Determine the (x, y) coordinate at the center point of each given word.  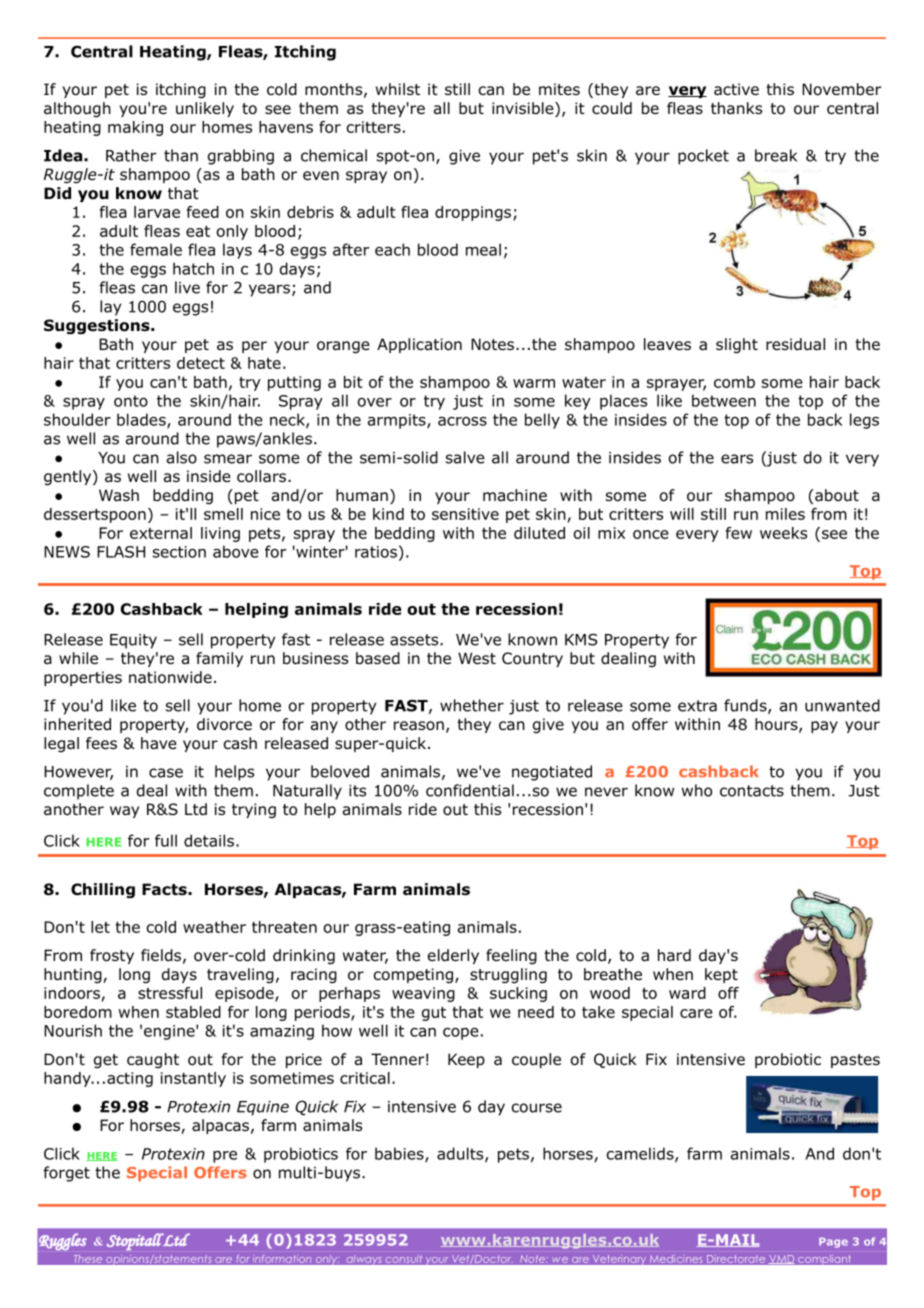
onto (131, 401)
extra (697, 706)
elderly (453, 956)
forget (66, 1174)
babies (400, 1154)
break (776, 155)
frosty (112, 956)
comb (734, 382)
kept (721, 975)
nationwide (170, 677)
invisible (524, 109)
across (462, 421)
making (135, 128)
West (477, 658)
